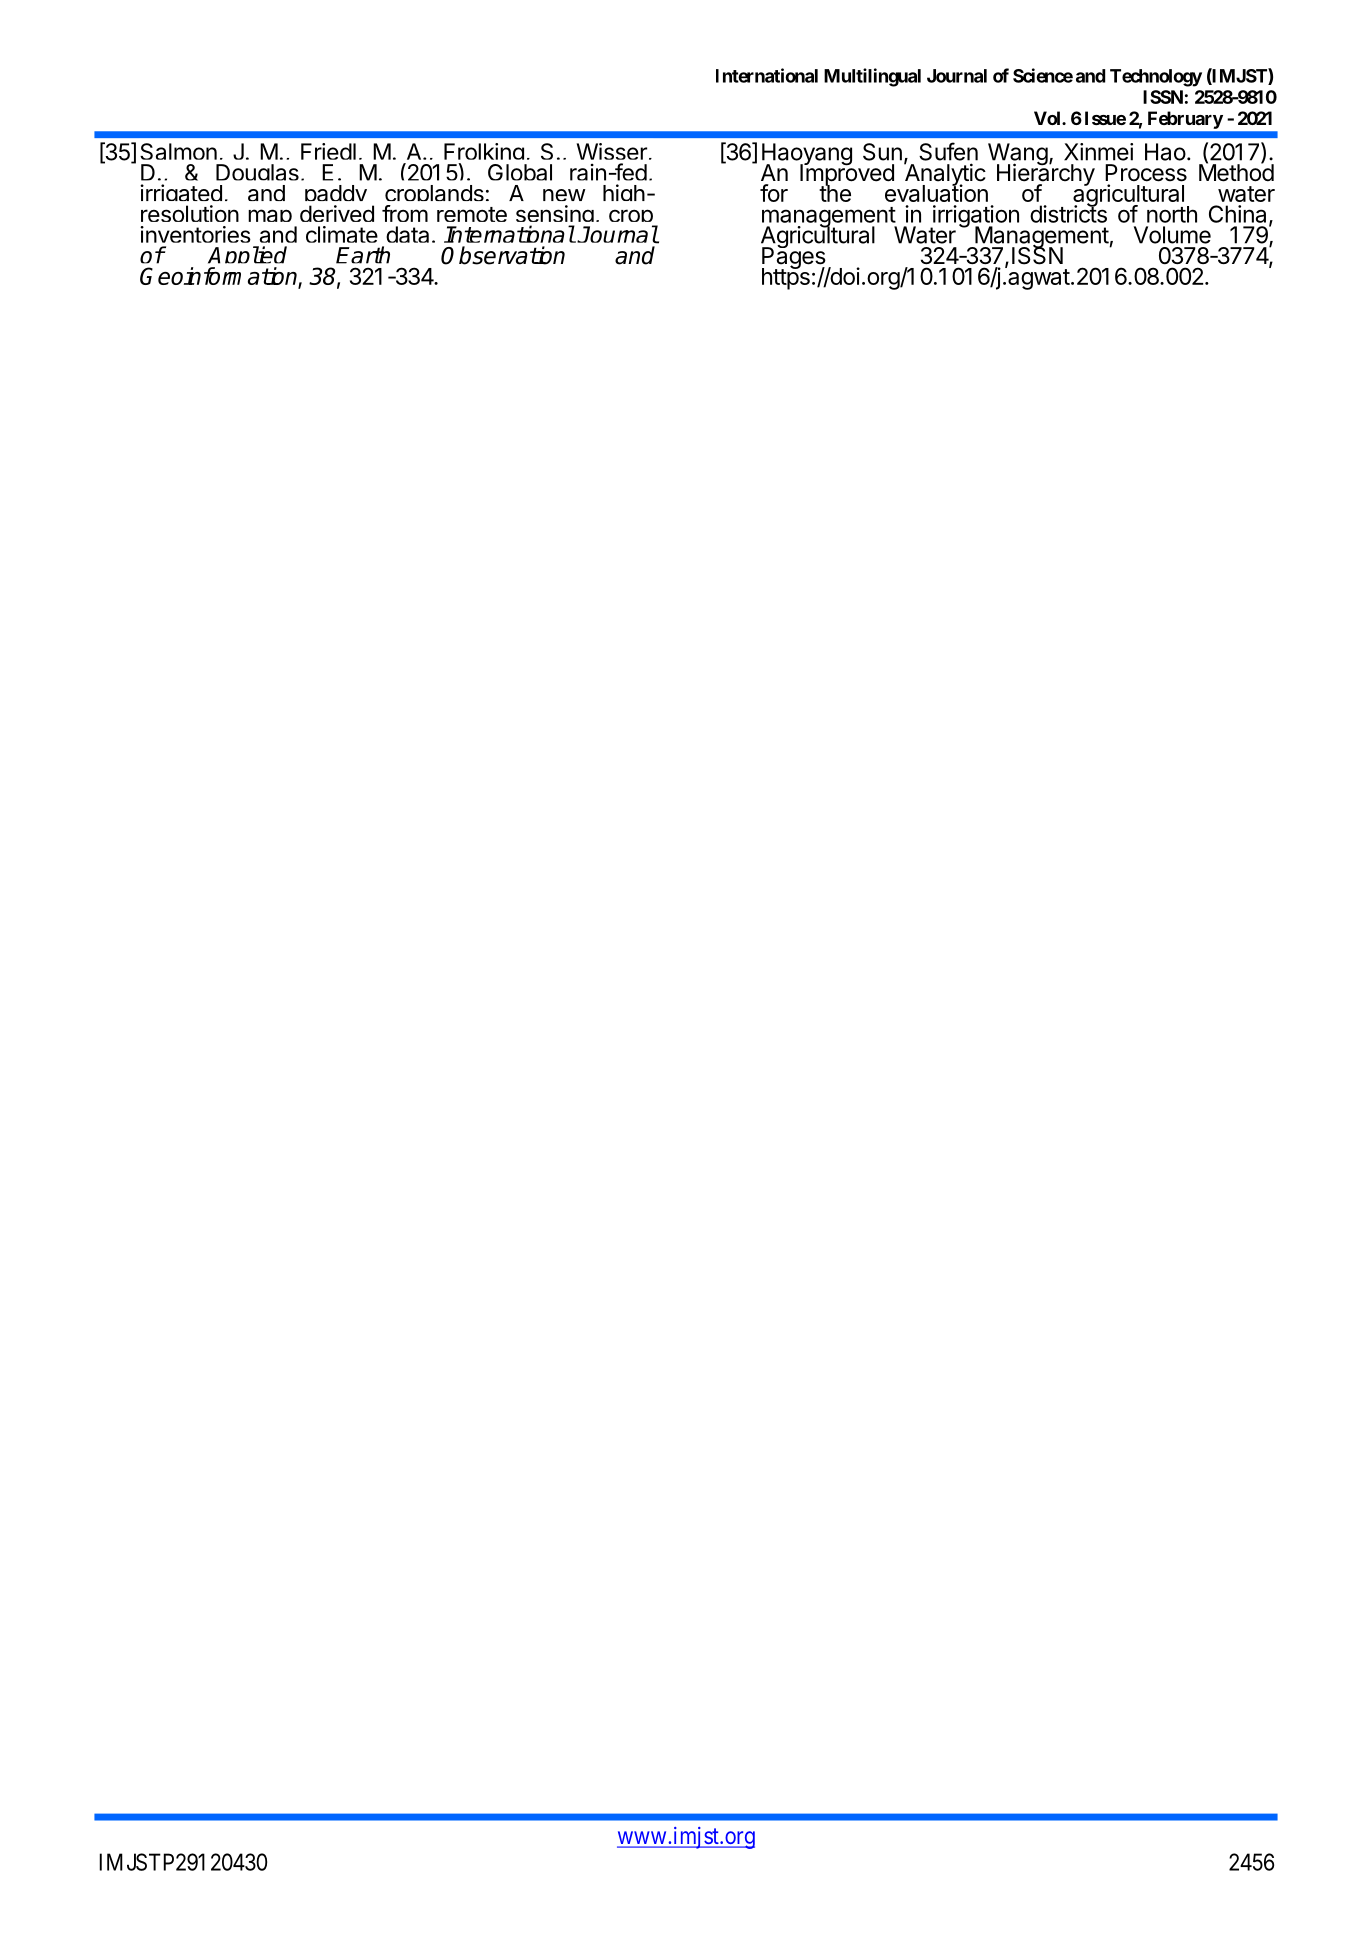 This screenshot has width=1372, height=1941. Describe the element at coordinates (363, 255) in the screenshot. I see `Earth` at that location.
